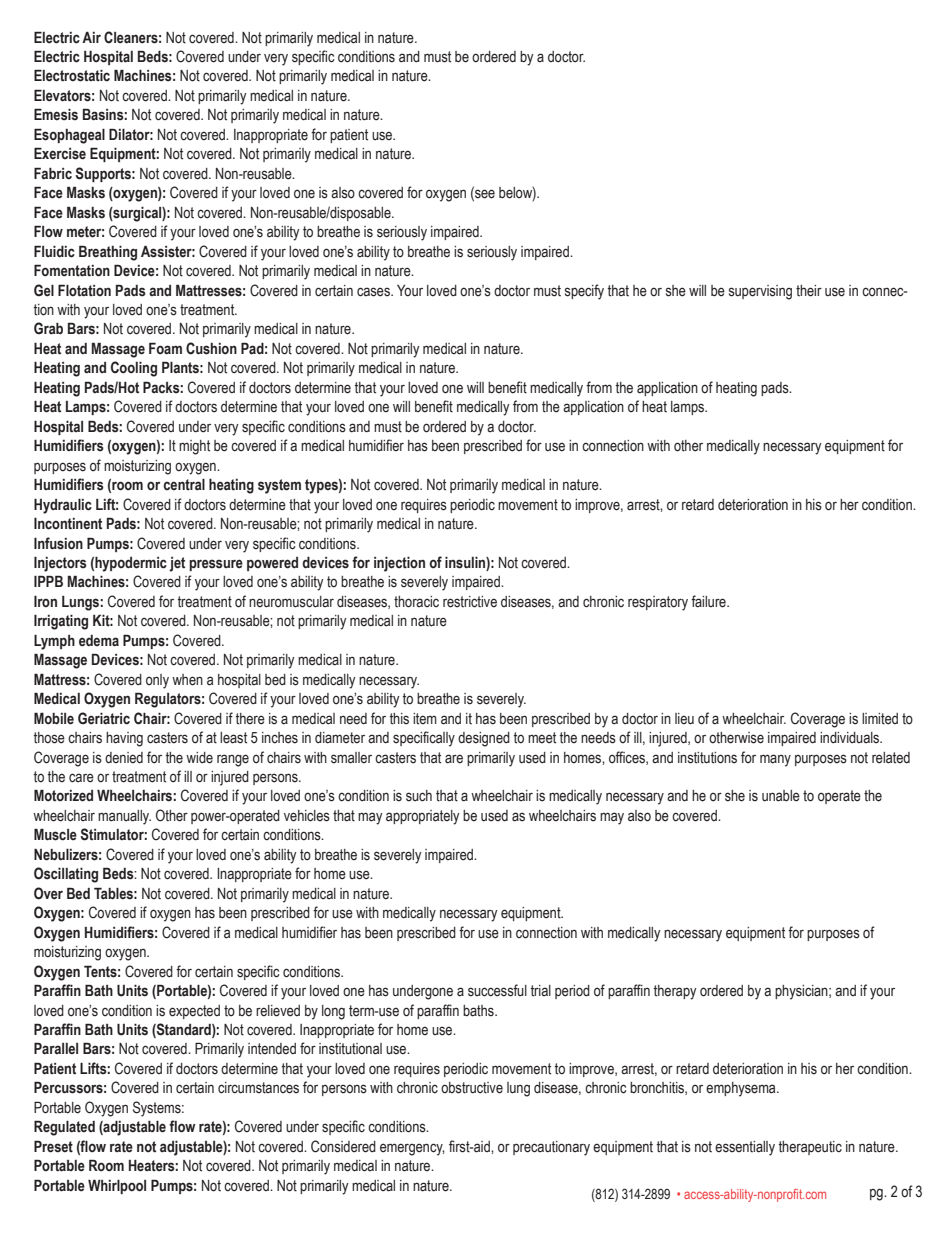 This page has width=952, height=1233. Describe the element at coordinates (117, 1186) in the page. I see `Whirlpool` at that location.
